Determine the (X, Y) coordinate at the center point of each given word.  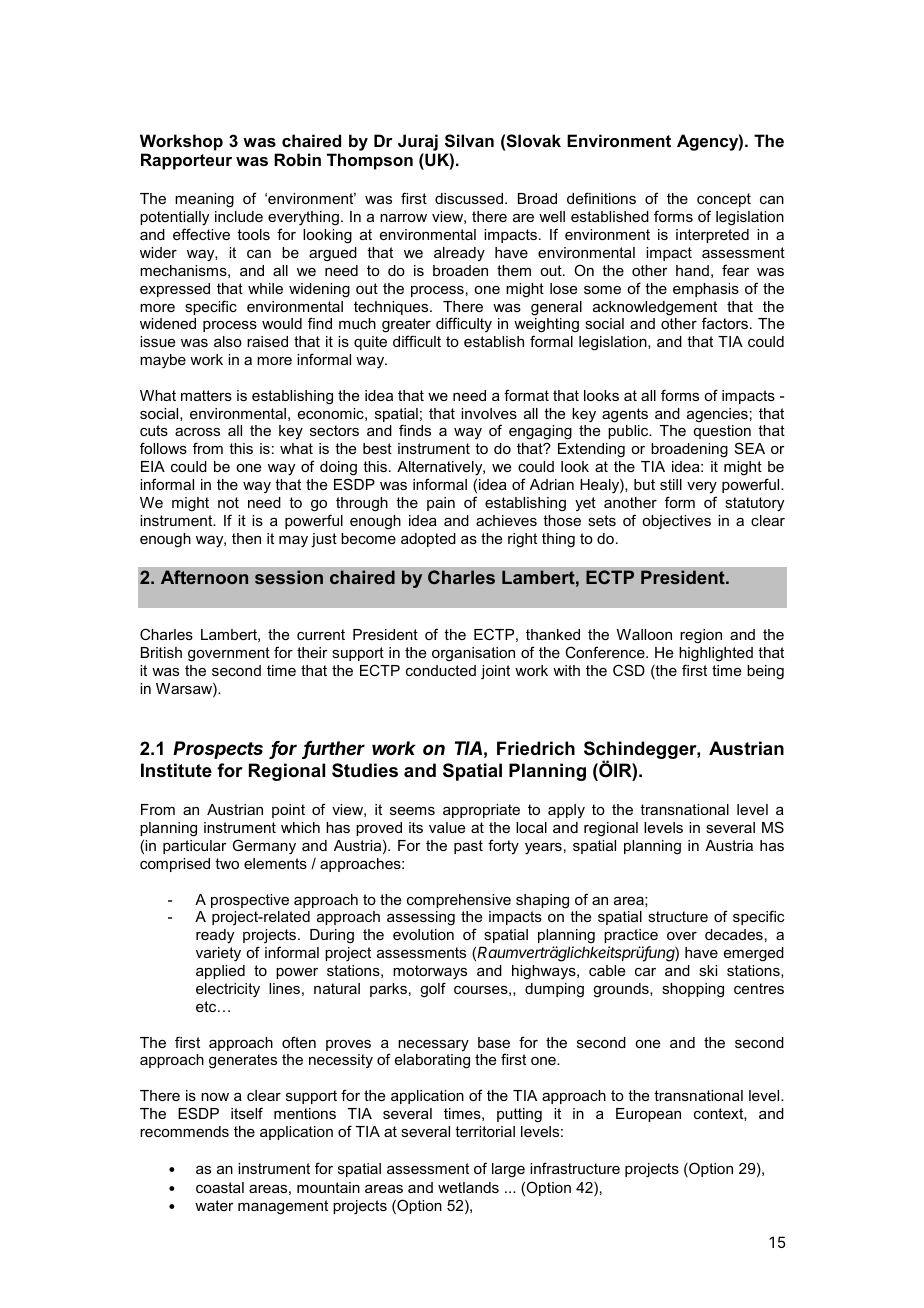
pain (441, 504)
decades (734, 934)
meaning (204, 200)
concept (724, 200)
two (227, 863)
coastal (220, 1187)
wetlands (468, 1187)
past (468, 847)
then (246, 538)
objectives (676, 522)
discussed (469, 198)
